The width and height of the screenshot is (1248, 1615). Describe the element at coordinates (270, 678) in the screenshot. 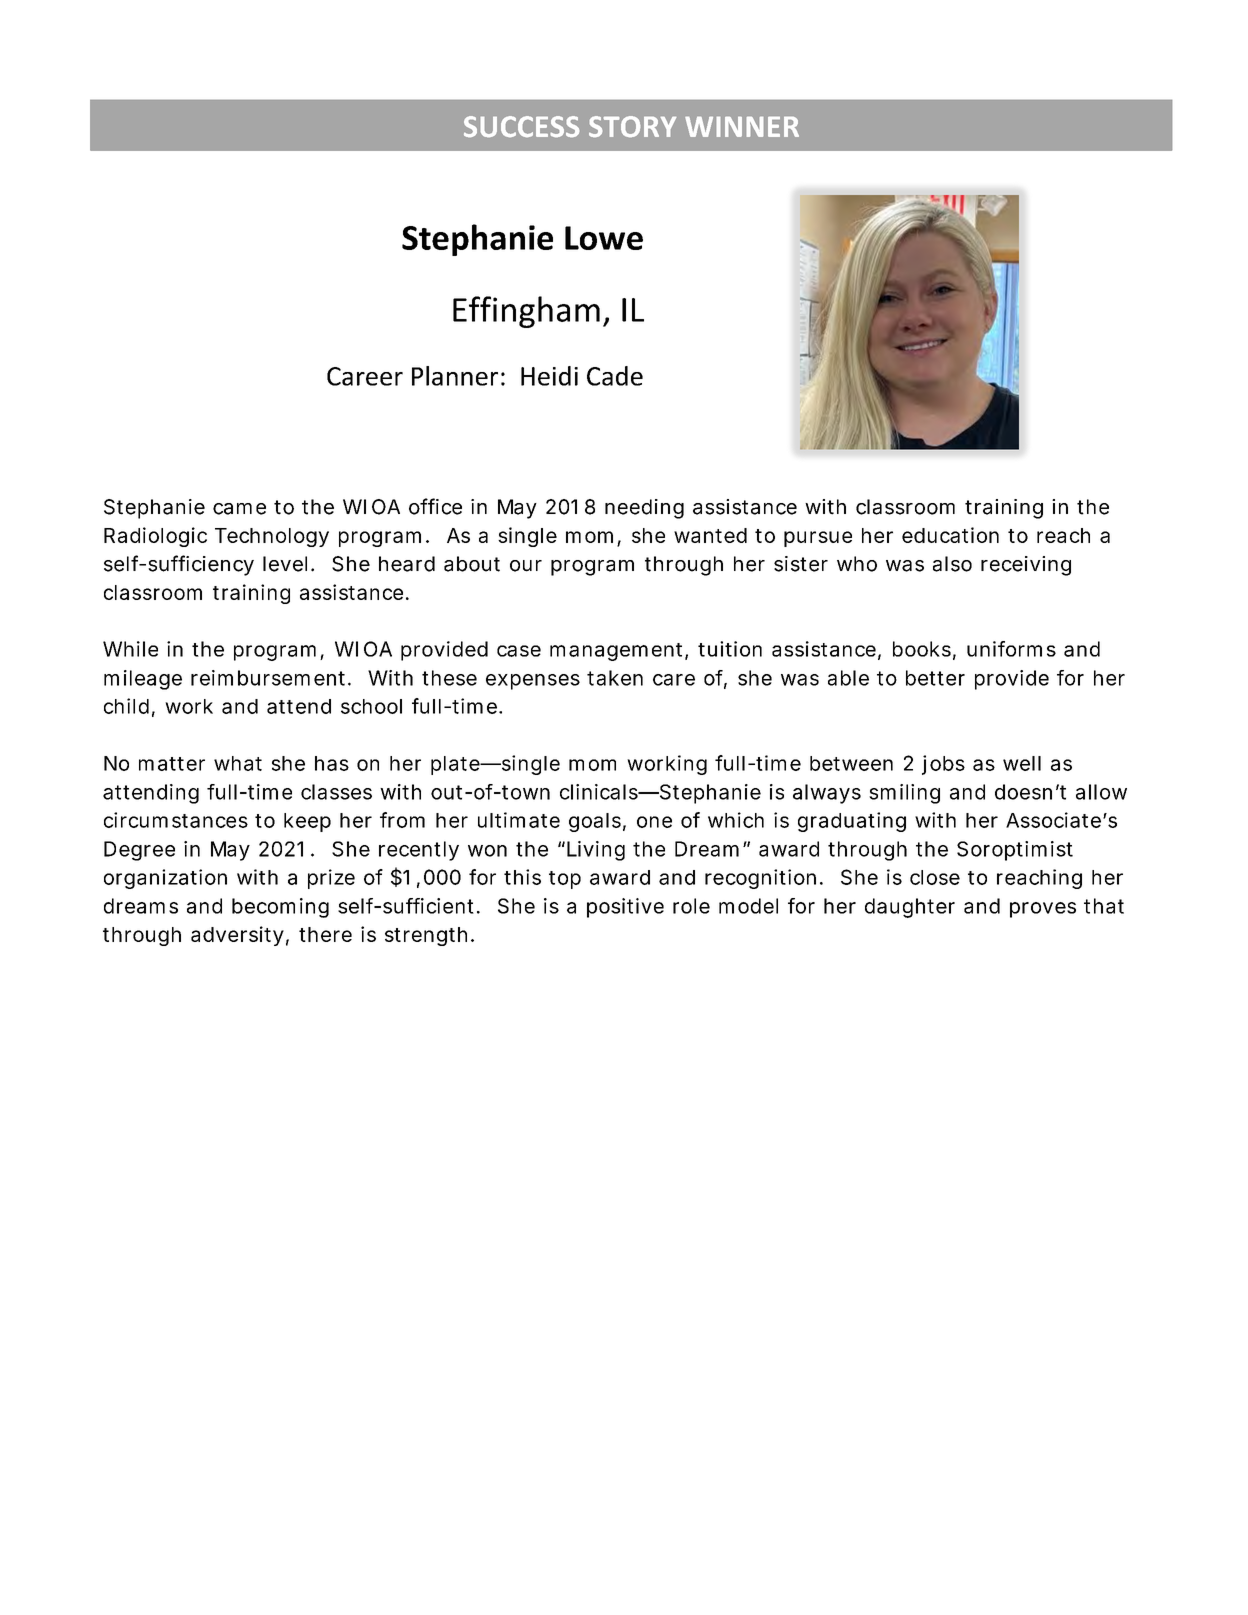

I see `reimbursement` at that location.
